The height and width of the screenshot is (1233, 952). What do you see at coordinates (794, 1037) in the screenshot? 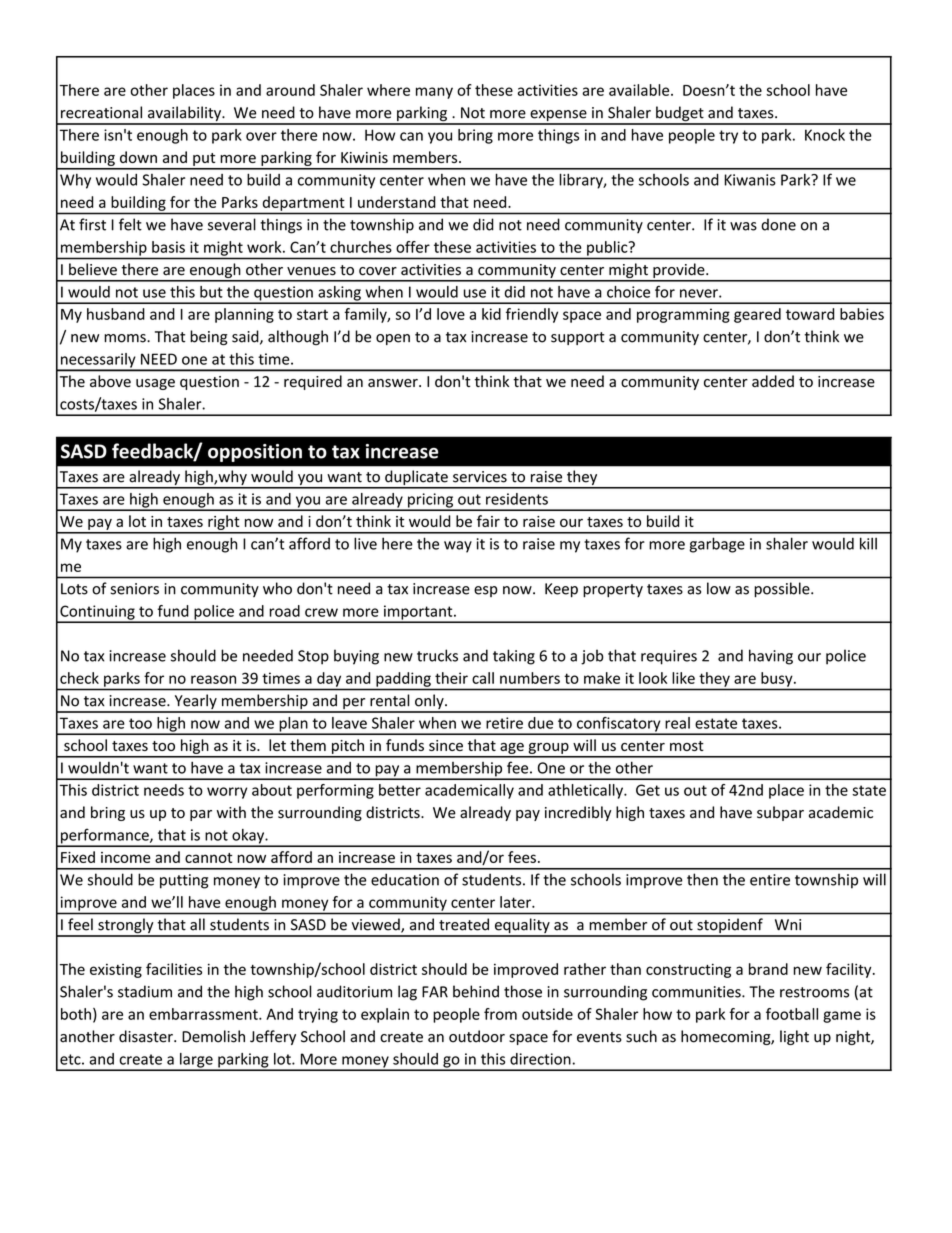
I see `light` at bounding box center [794, 1037].
